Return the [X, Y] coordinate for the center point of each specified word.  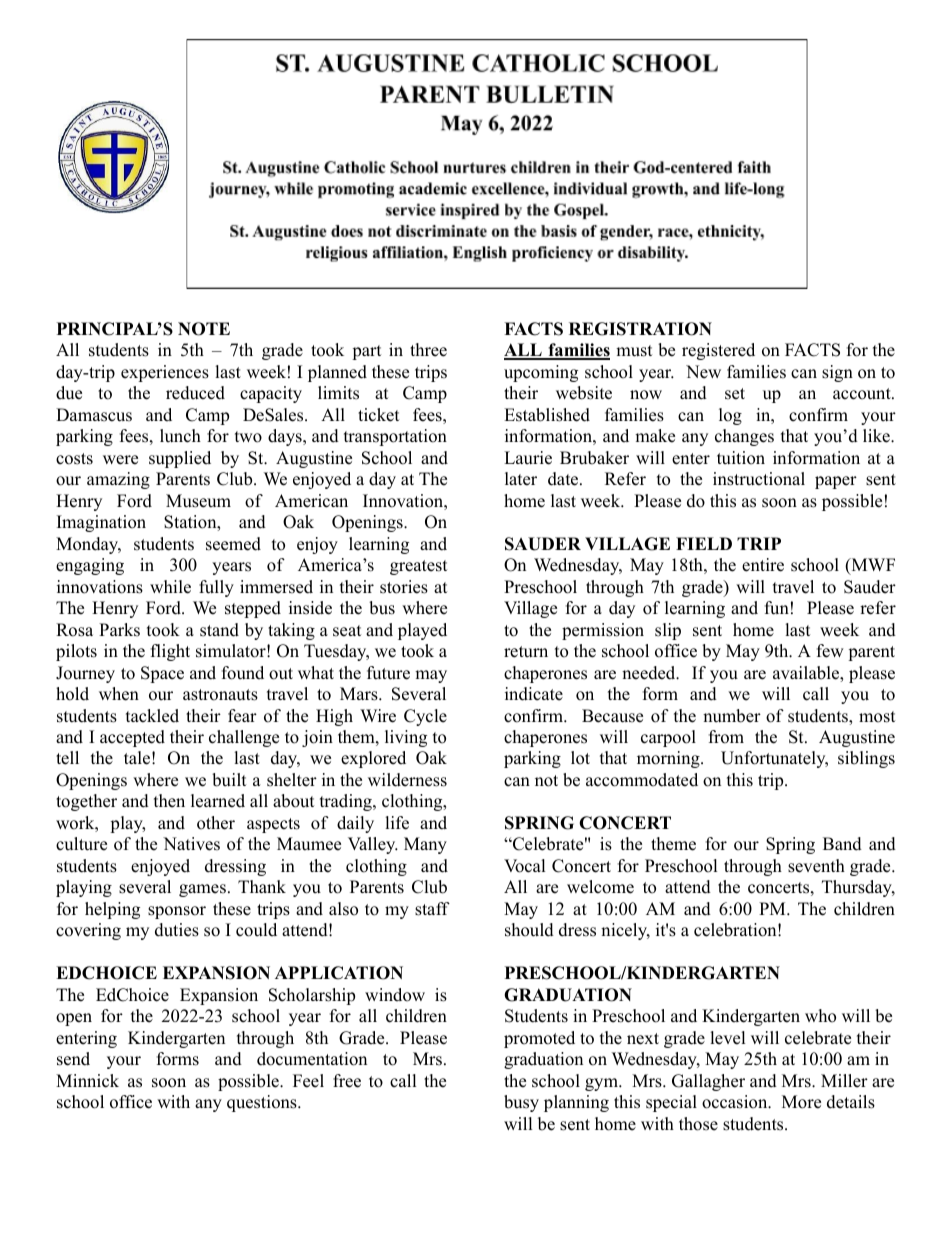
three [428, 350]
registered [718, 351]
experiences [165, 373]
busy [521, 1103]
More [801, 1102]
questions [263, 1103]
